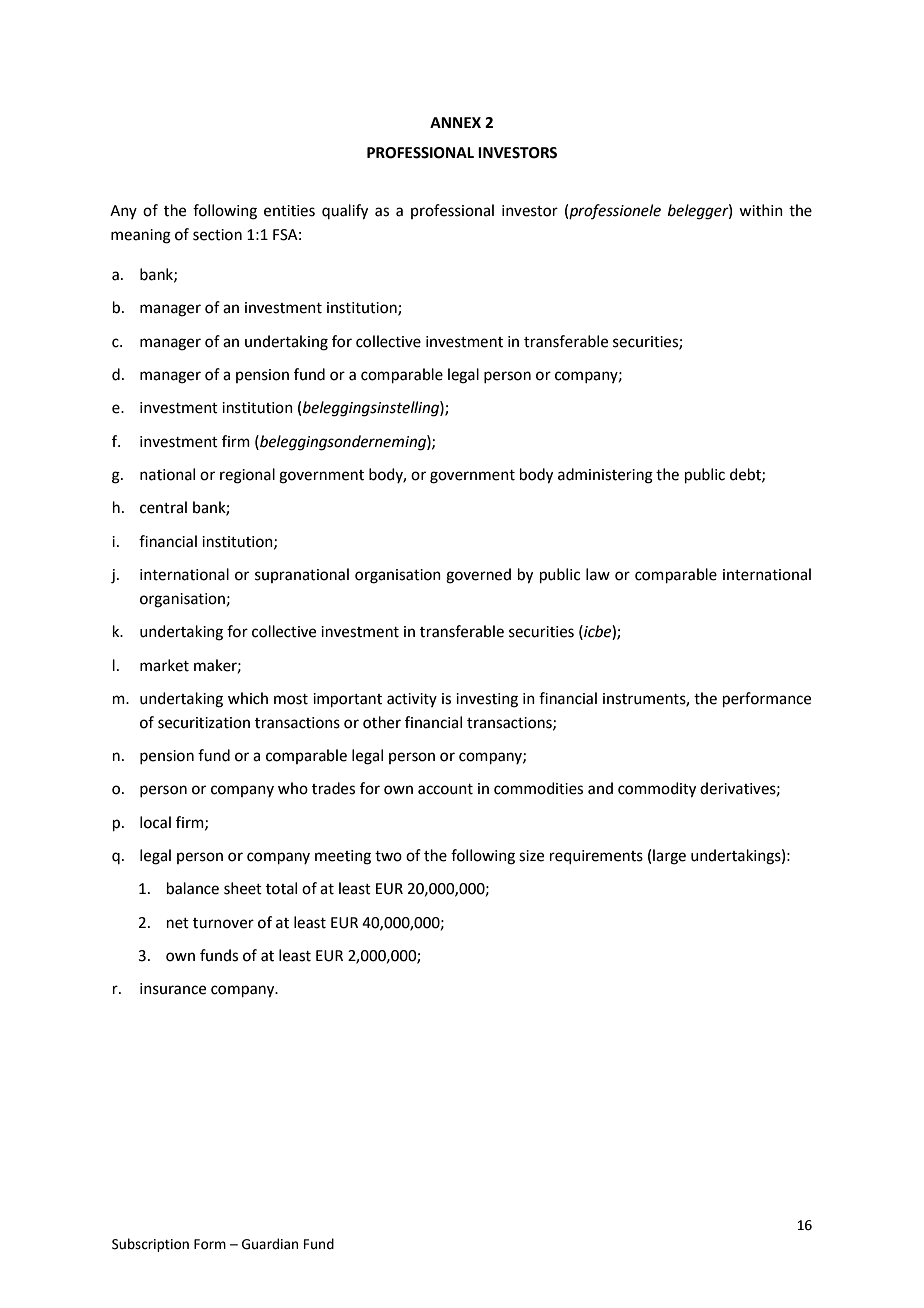 The width and height of the page is (924, 1308). Describe the element at coordinates (596, 857) in the page. I see `requirements` at that location.
